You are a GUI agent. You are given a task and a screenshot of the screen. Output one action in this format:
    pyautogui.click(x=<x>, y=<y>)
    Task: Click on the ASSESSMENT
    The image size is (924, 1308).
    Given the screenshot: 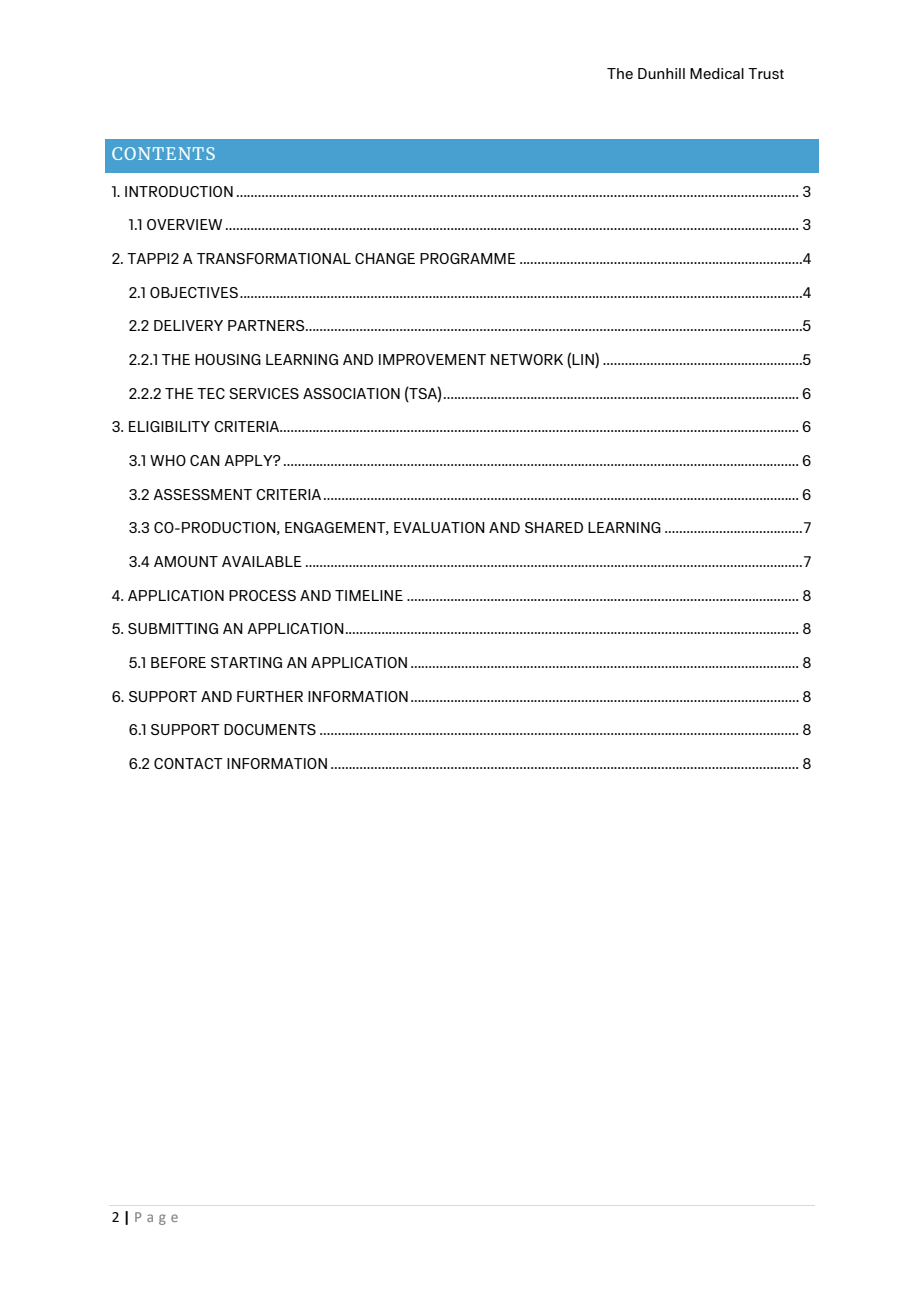 What is the action you would take?
    pyautogui.click(x=202, y=494)
